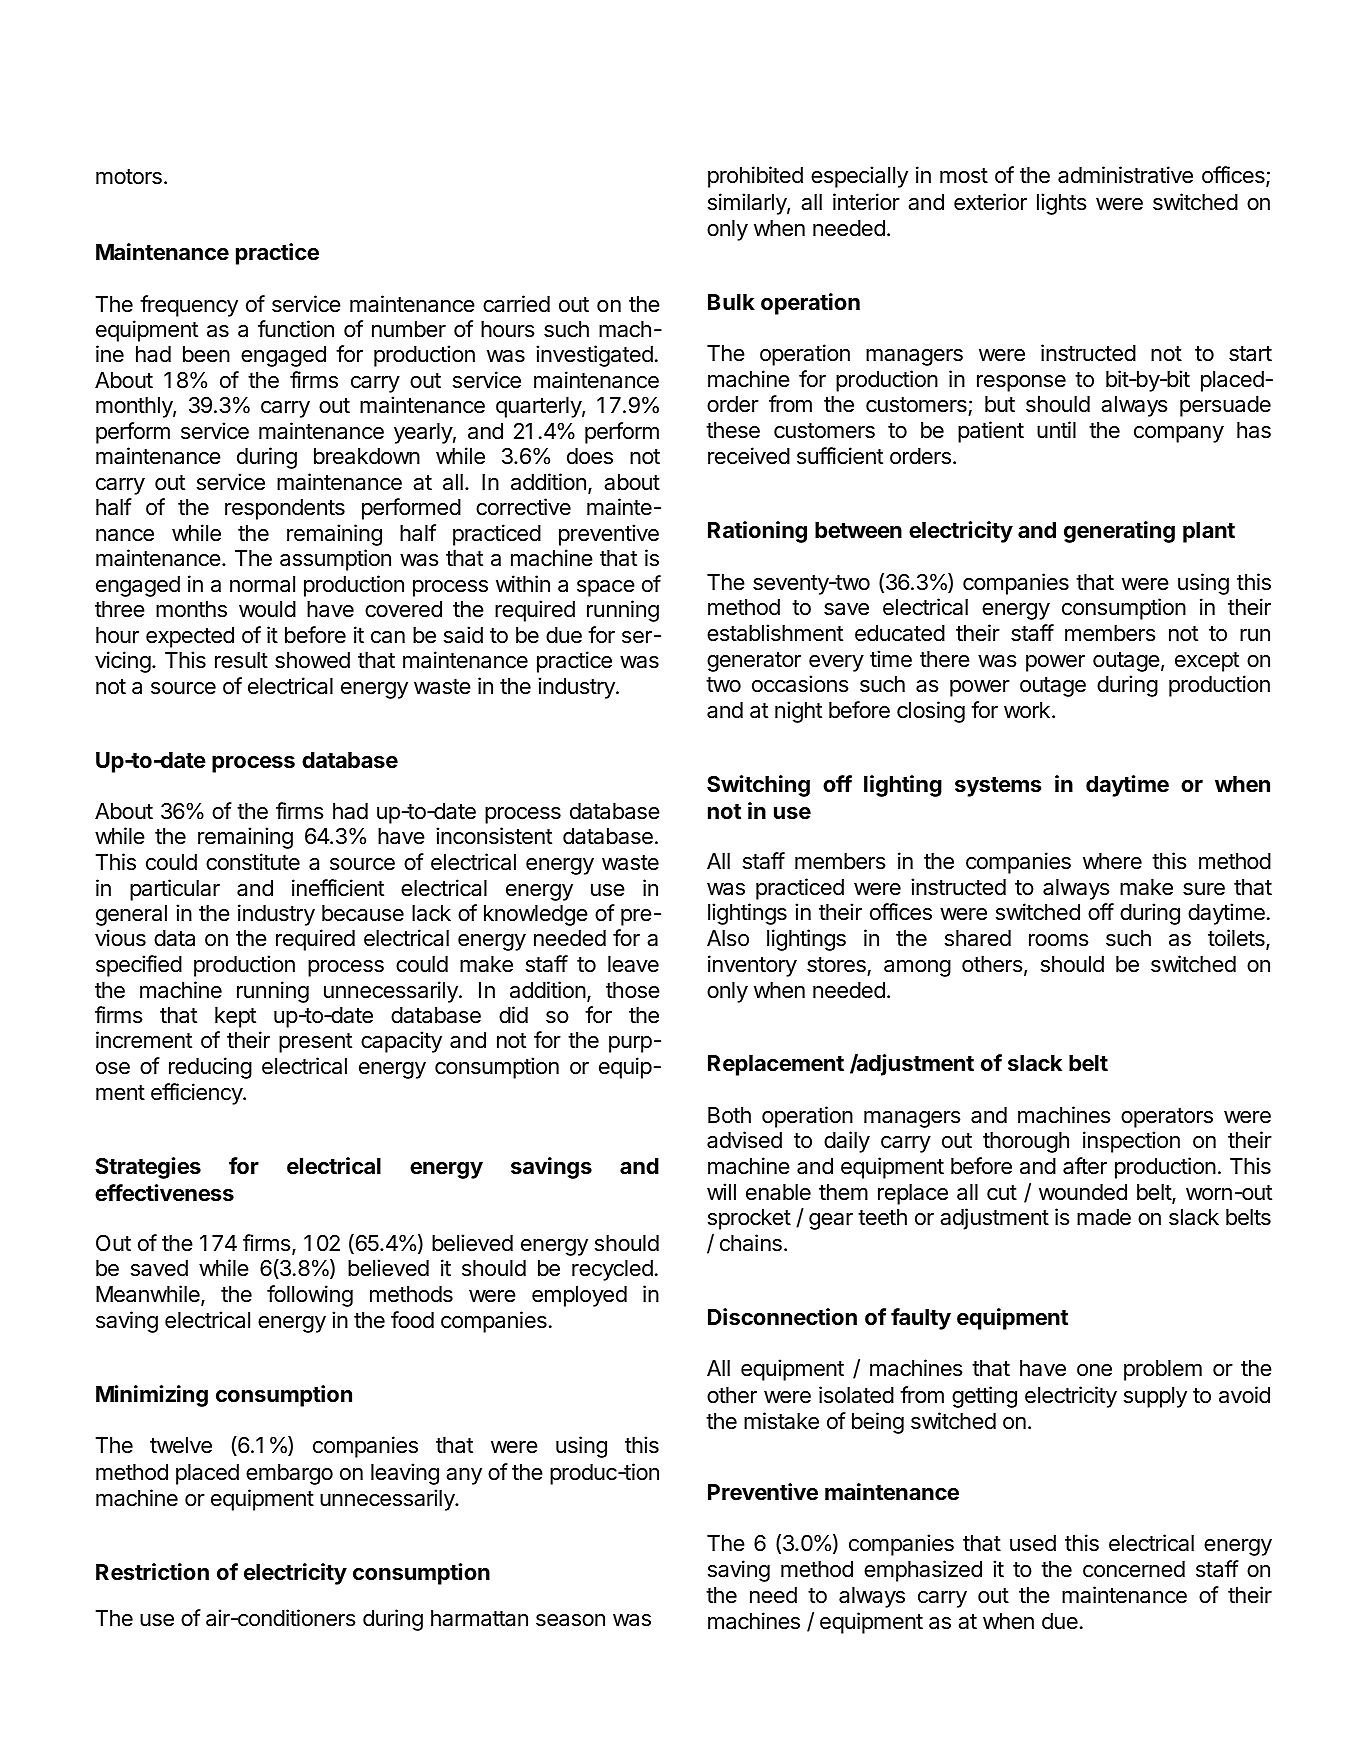 The image size is (1351, 1748). Describe the element at coordinates (1112, 861) in the page. I see `where` at that location.
